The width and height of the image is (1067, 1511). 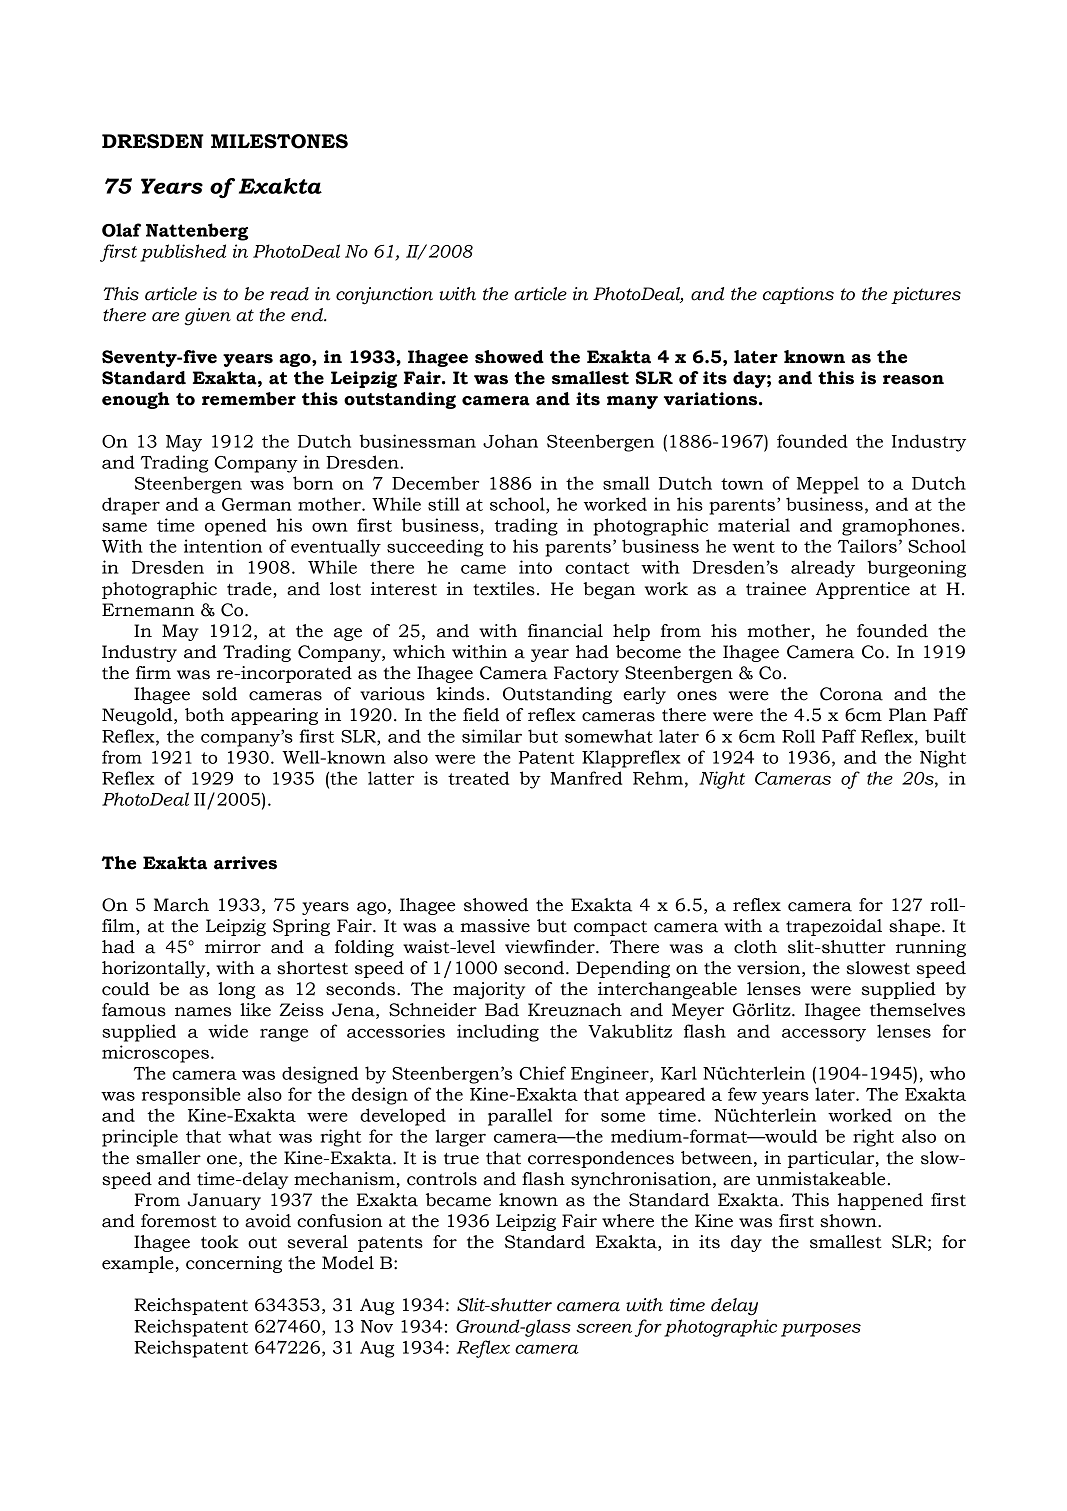 What do you see at coordinates (908, 715) in the image?
I see `Plan` at bounding box center [908, 715].
